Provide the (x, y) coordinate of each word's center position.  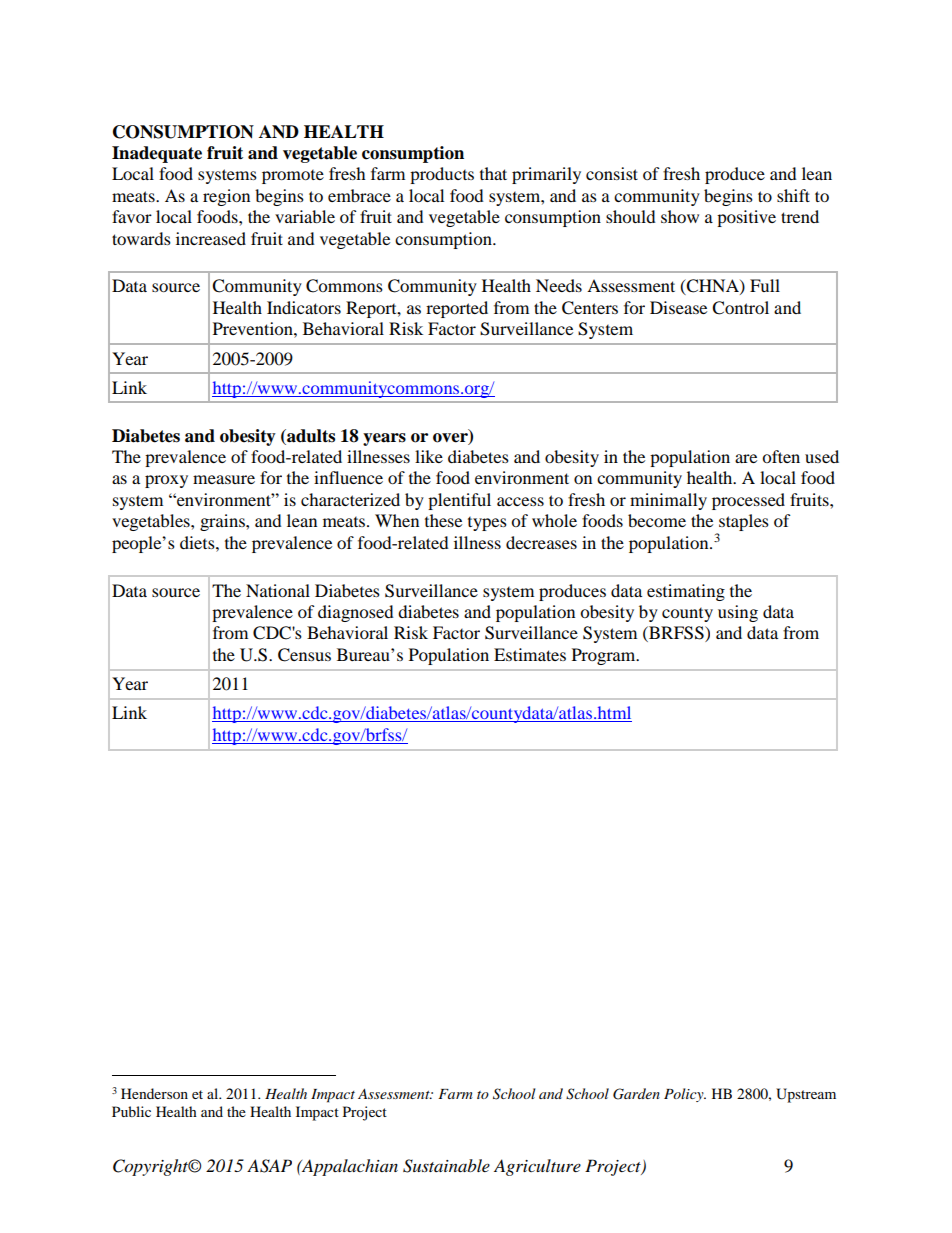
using (738, 613)
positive (746, 218)
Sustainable (446, 1166)
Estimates (530, 654)
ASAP (269, 1166)
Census (304, 655)
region (226, 197)
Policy (685, 1095)
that (493, 173)
